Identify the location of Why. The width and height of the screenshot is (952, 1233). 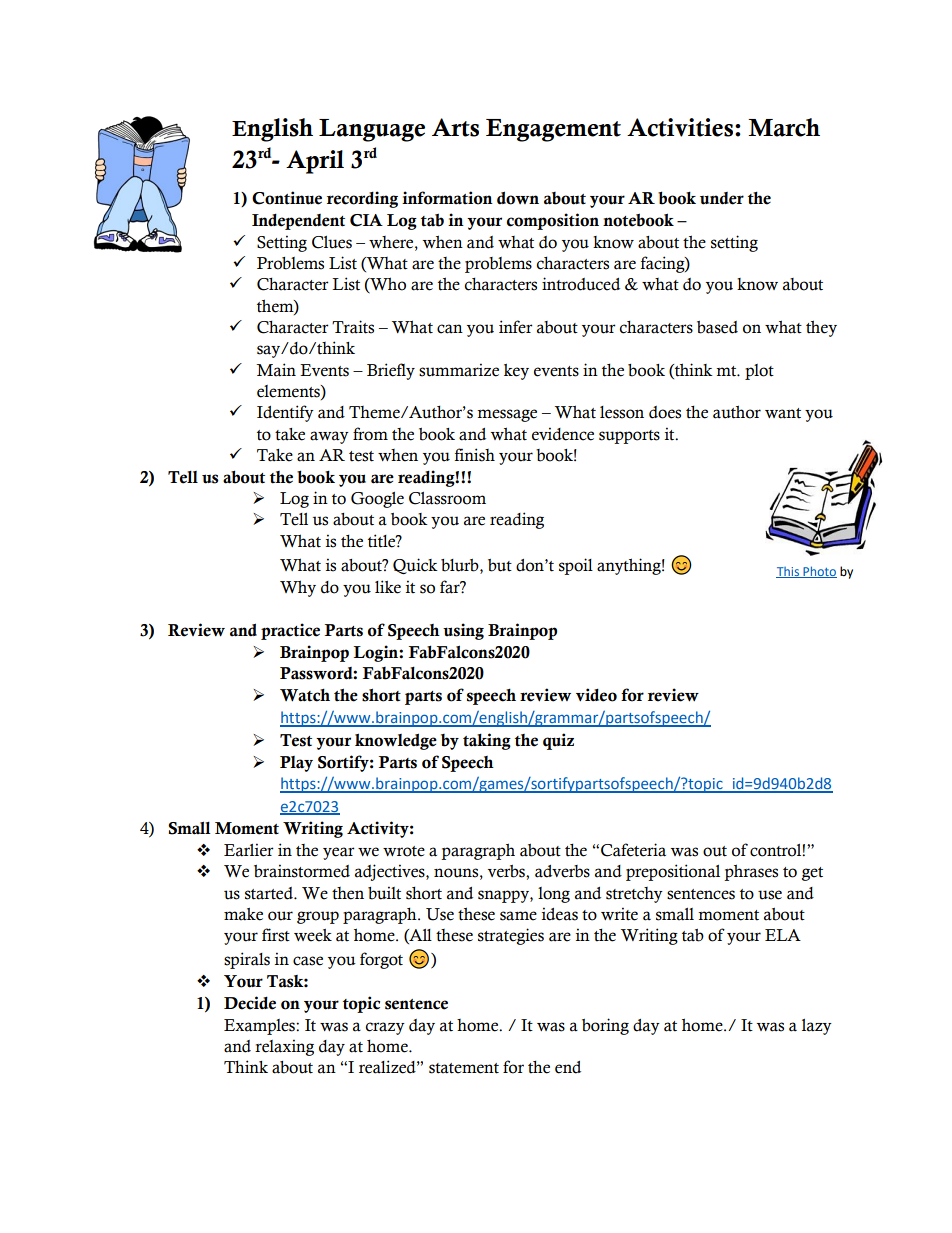
(298, 588).
